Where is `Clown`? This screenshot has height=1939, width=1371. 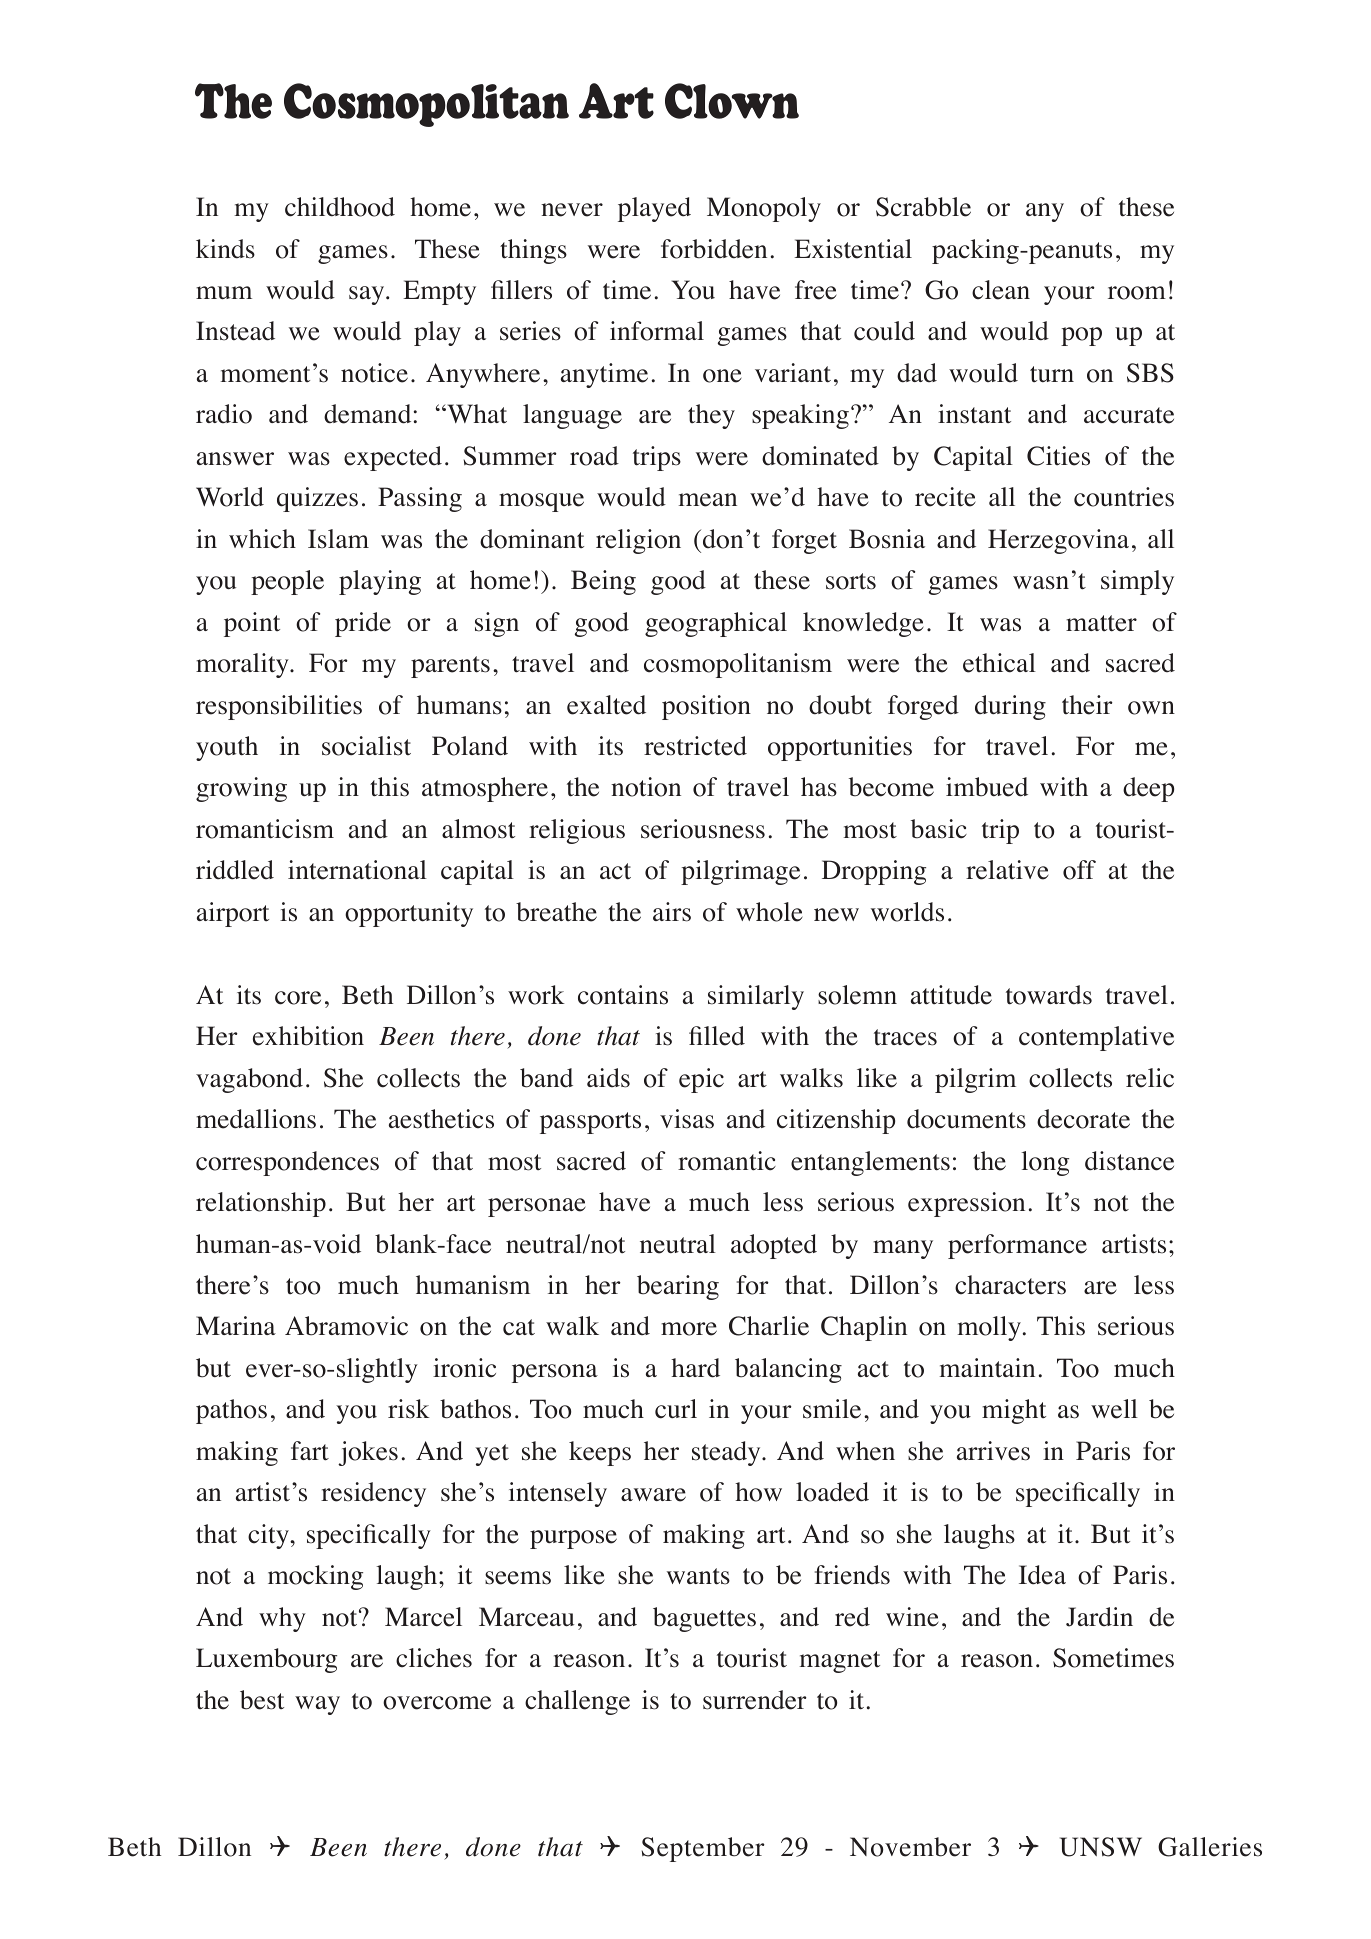 Clown is located at coordinates (732, 101).
